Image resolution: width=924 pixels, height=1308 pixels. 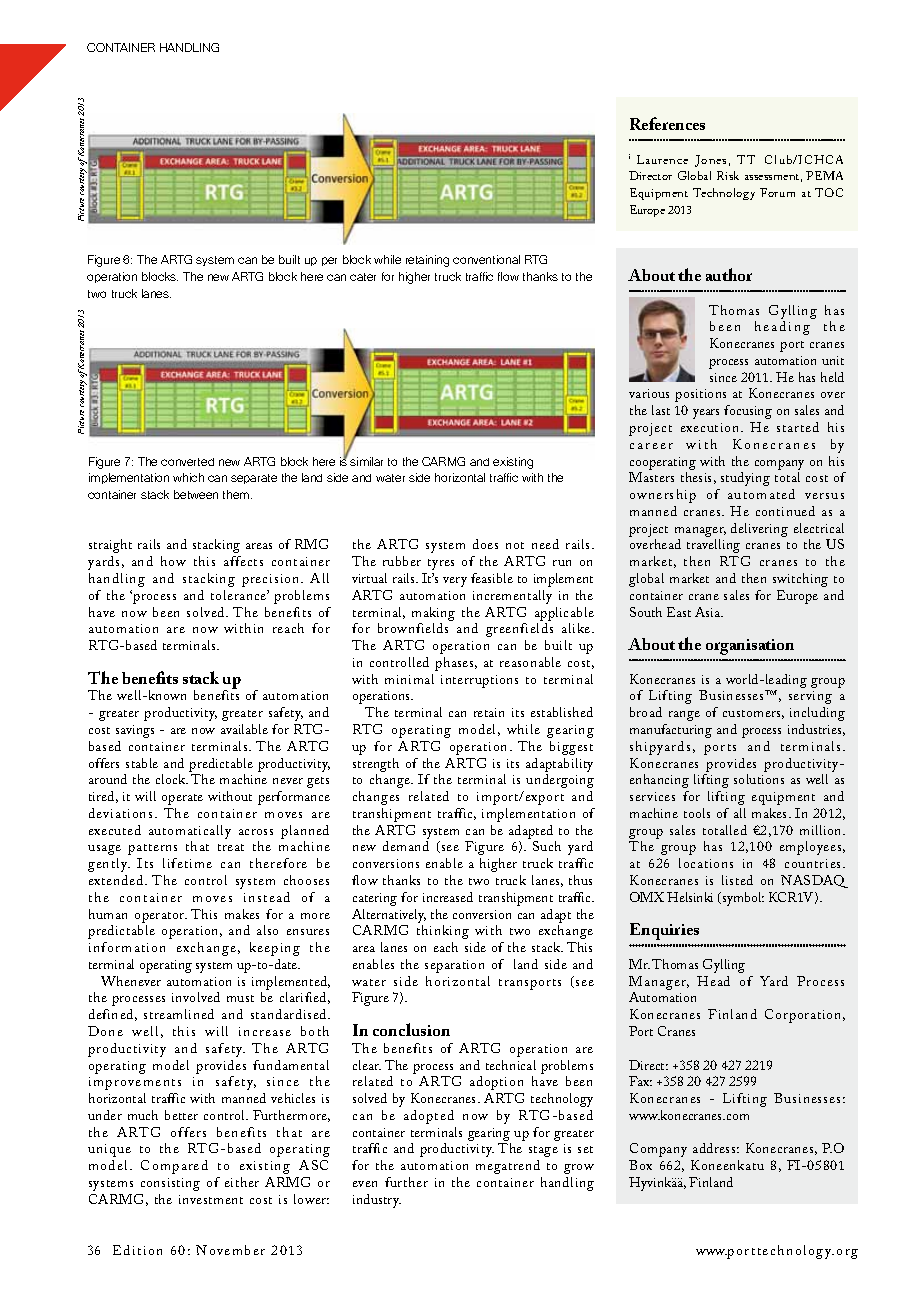 I want to click on conventional, so click(x=486, y=259).
